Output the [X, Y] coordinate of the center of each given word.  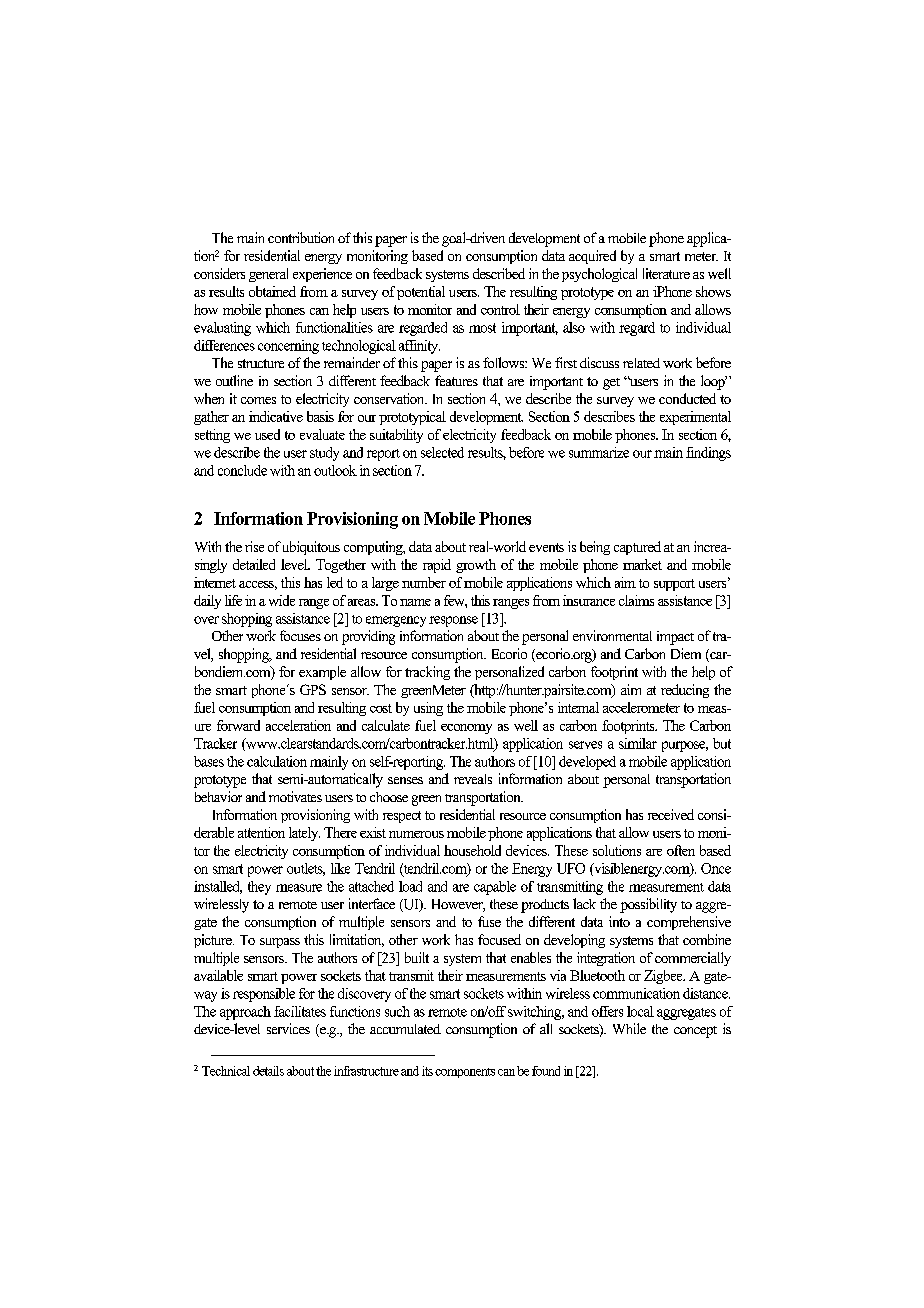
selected [442, 452]
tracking [427, 673]
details [268, 1071]
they [259, 888]
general [268, 275]
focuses [300, 635]
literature [666, 273]
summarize [599, 452]
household [472, 850]
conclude [242, 470]
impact [675, 638]
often [681, 850]
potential [421, 293]
